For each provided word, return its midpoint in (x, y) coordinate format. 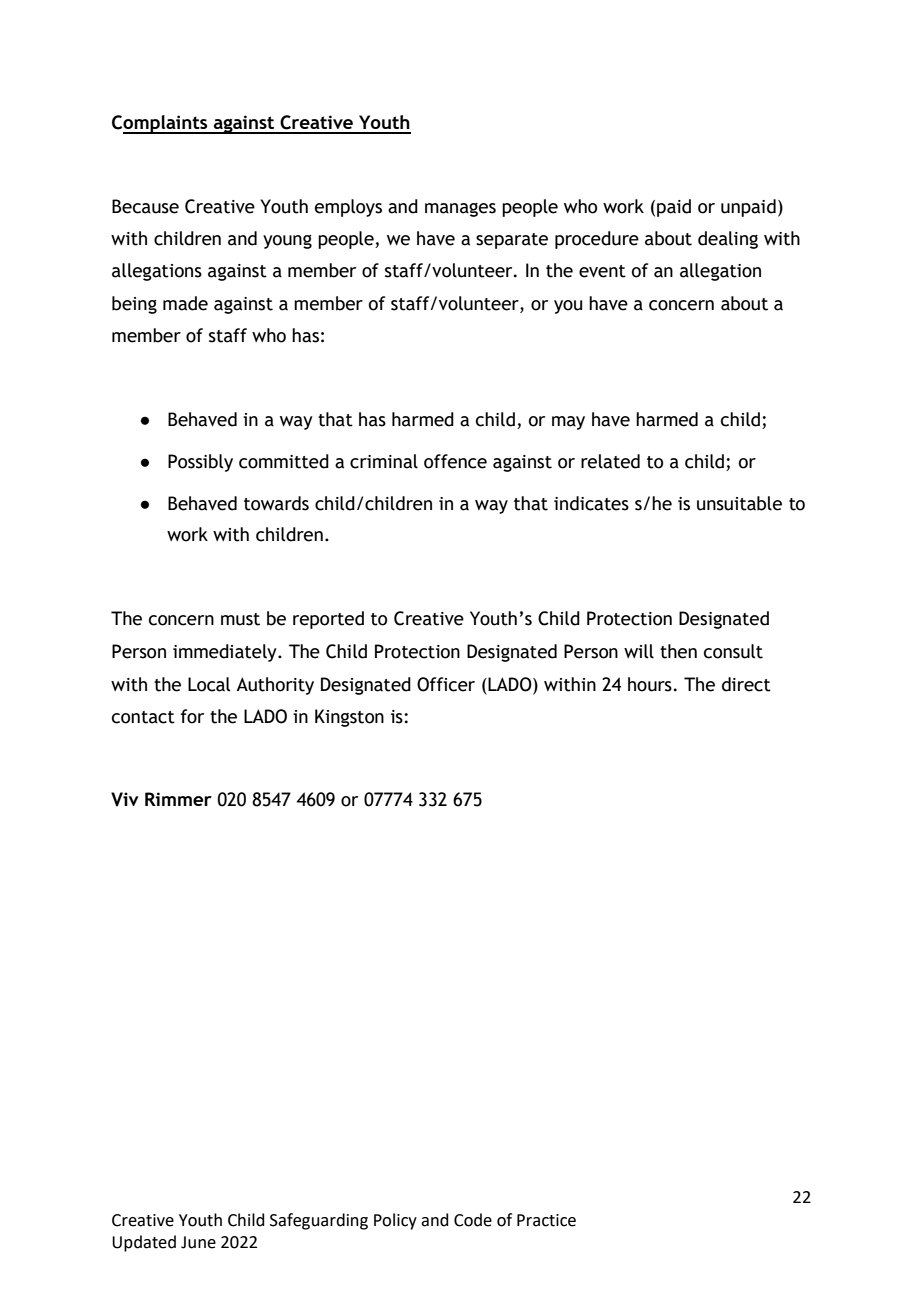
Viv (125, 799)
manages (460, 210)
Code (473, 1220)
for (192, 716)
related (610, 461)
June (198, 1242)
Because (145, 206)
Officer (446, 684)
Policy (395, 1221)
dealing (728, 240)
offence (455, 461)
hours (650, 684)
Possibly (200, 463)
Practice (546, 1220)
